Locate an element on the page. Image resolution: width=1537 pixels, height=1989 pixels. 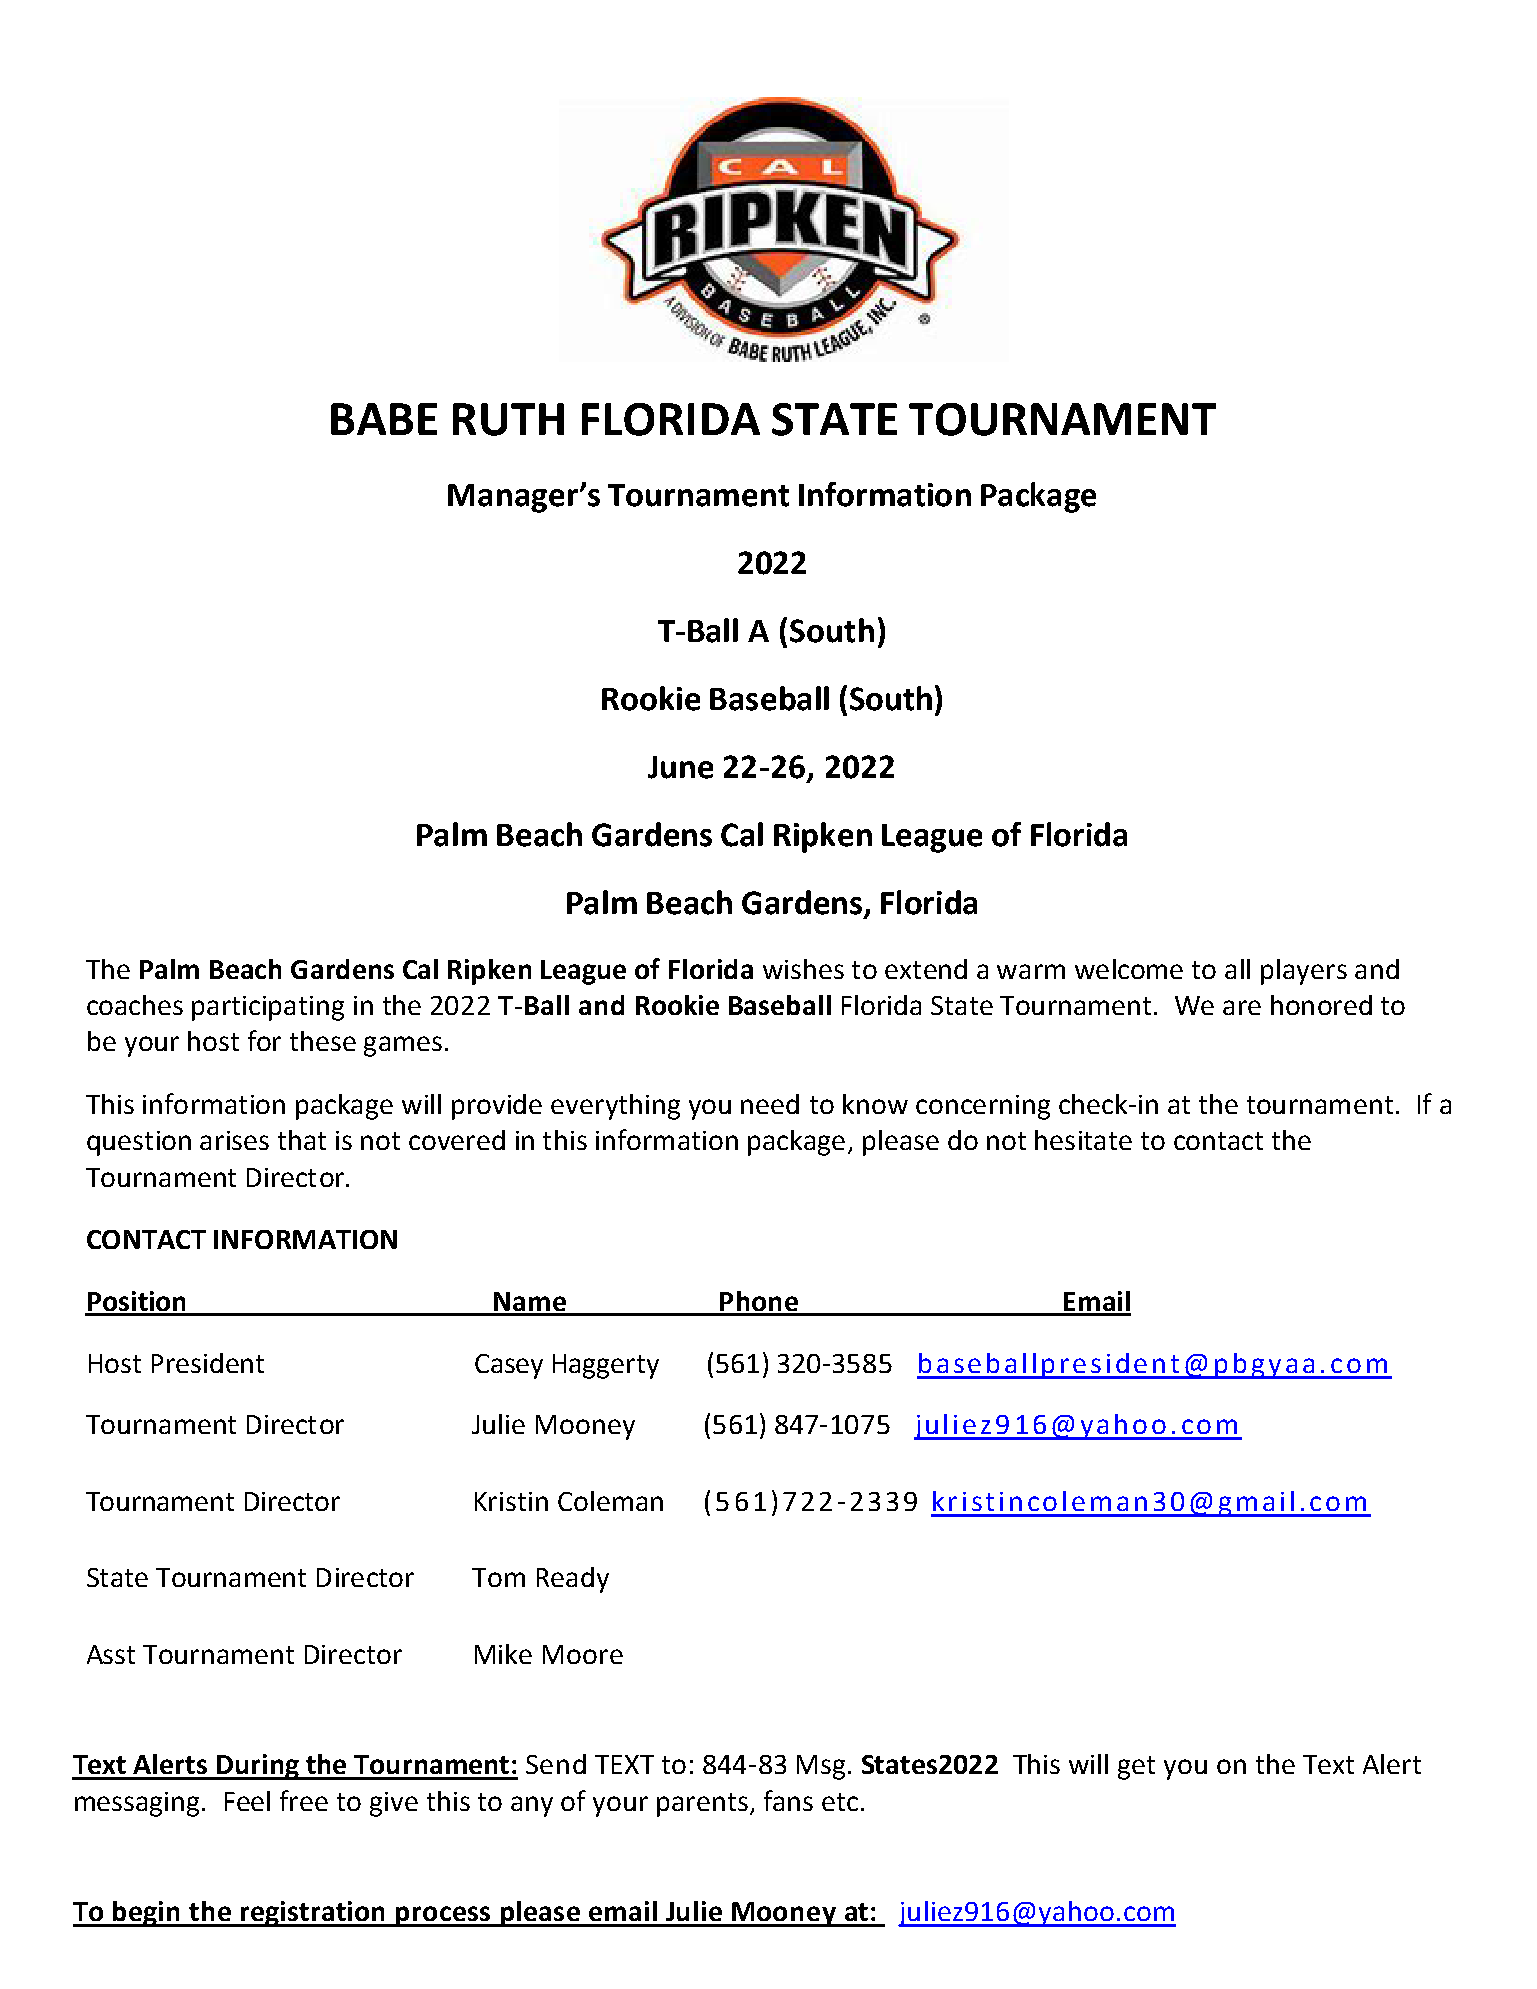
parents is located at coordinates (702, 1805).
